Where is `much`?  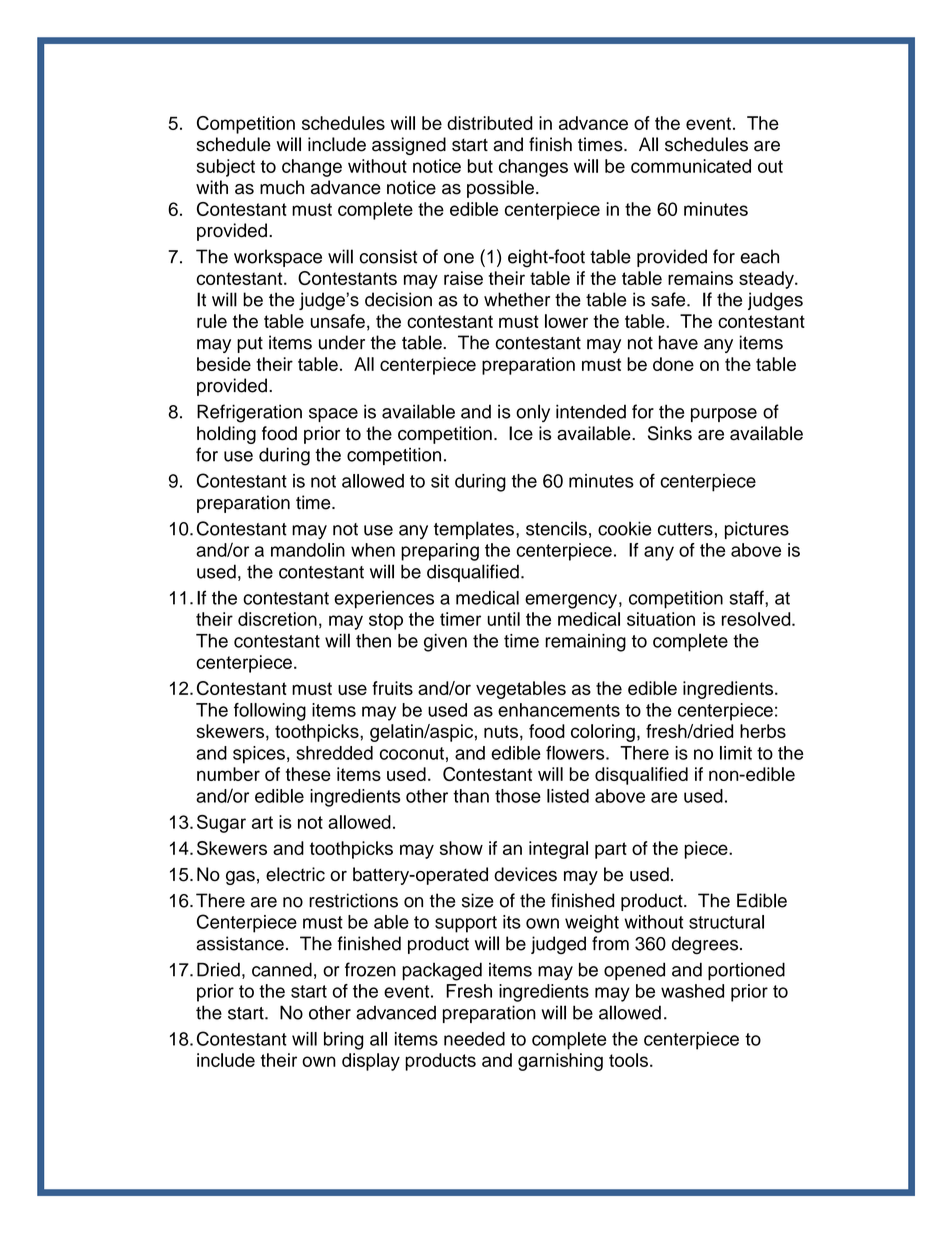
much is located at coordinates (282, 187).
